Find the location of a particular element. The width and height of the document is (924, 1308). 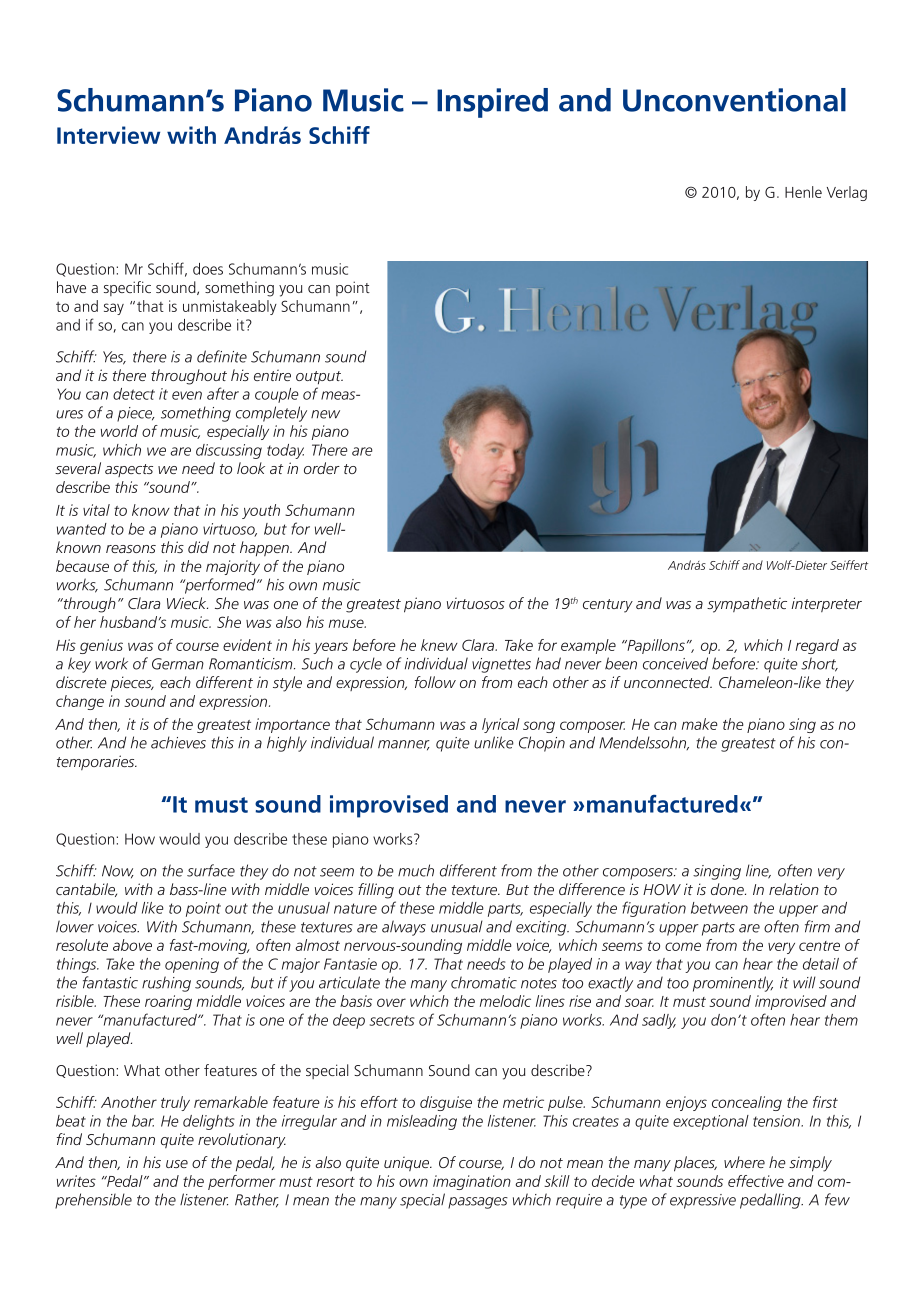

above is located at coordinates (132, 945).
